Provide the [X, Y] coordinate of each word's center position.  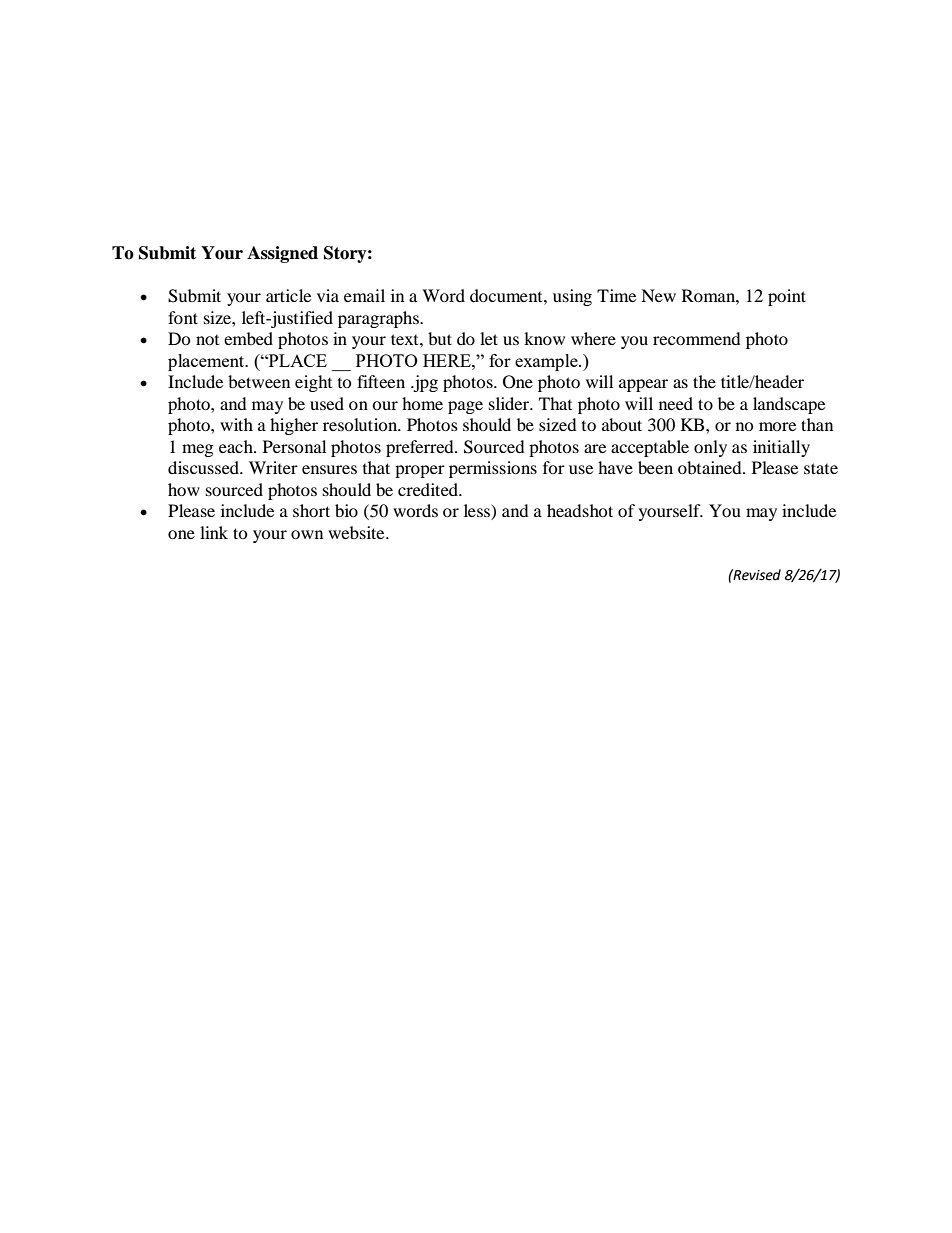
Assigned [282, 254]
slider [510, 403]
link [214, 532]
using [572, 297]
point [787, 297]
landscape [789, 405]
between [259, 381]
